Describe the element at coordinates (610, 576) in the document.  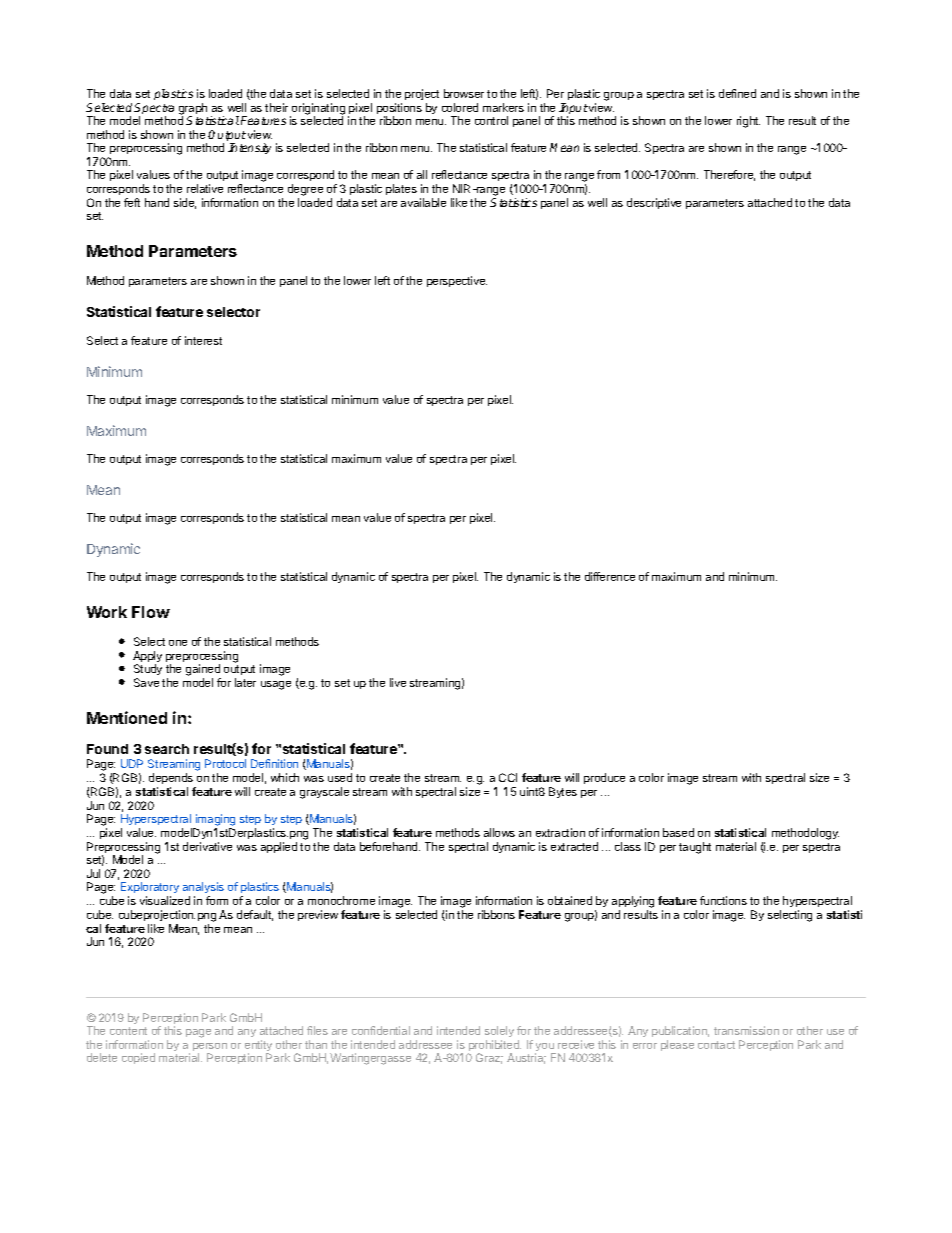
I see `difference` at that location.
